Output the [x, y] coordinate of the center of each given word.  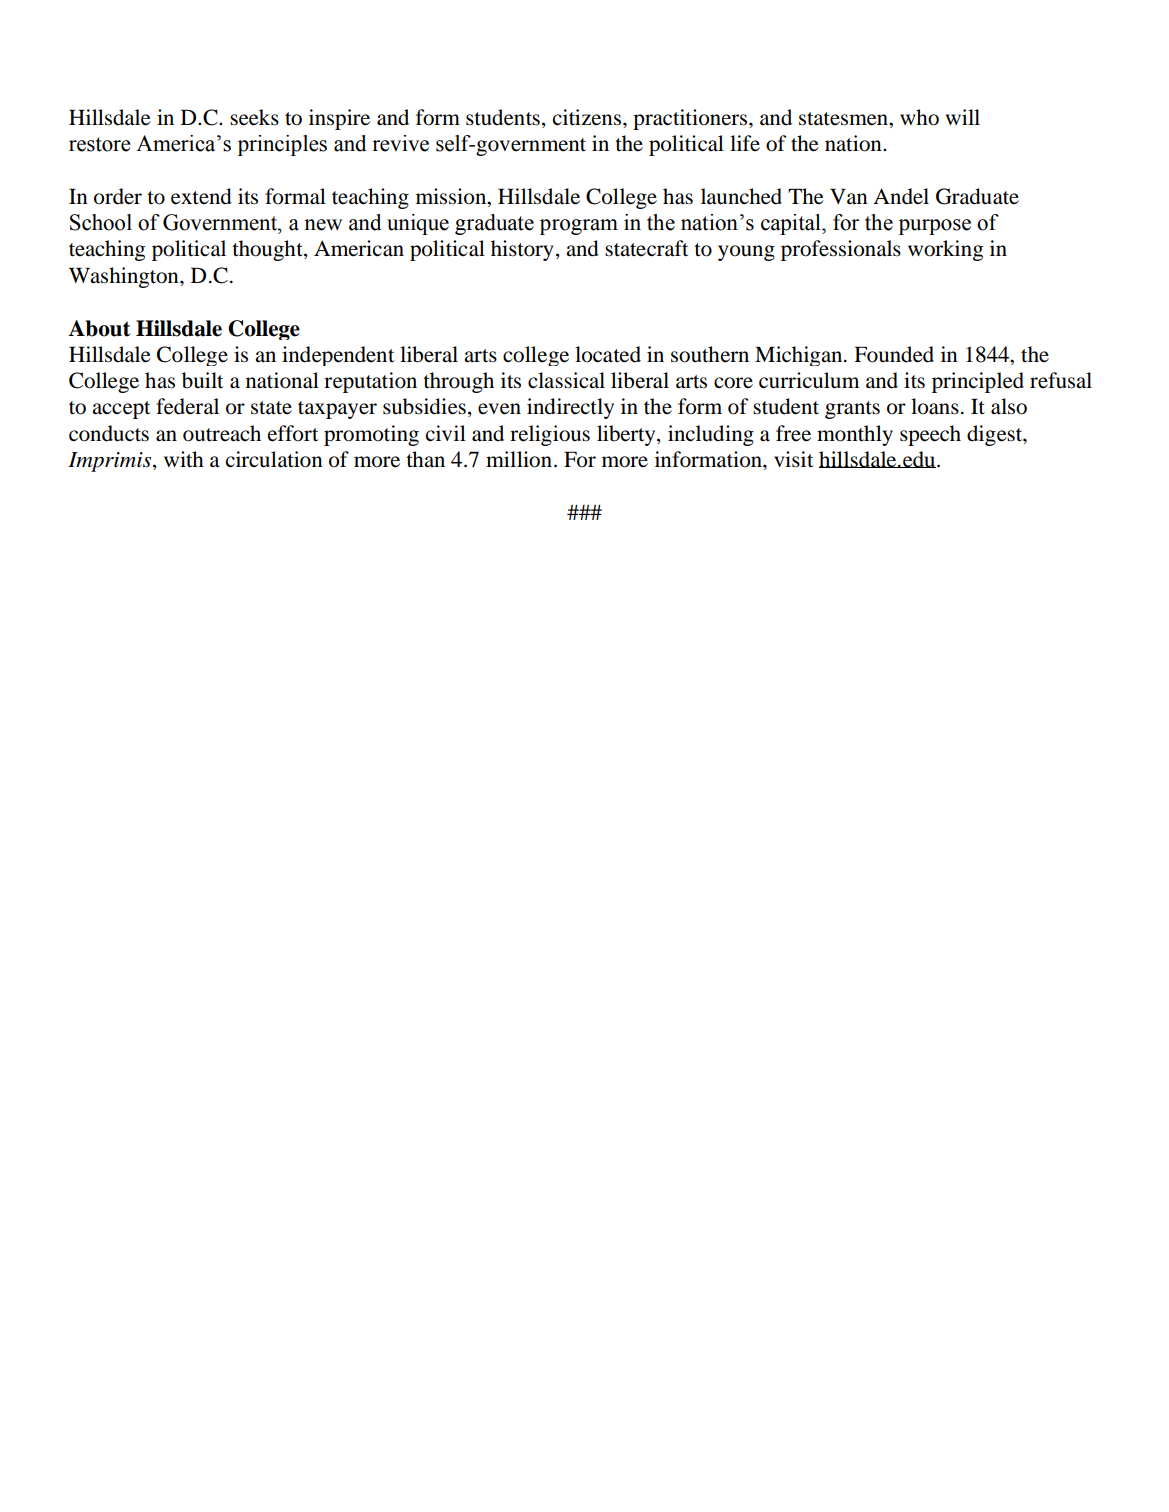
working [945, 250]
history [522, 250]
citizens [588, 117]
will [963, 117]
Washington [125, 277]
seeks [254, 117]
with [184, 459]
